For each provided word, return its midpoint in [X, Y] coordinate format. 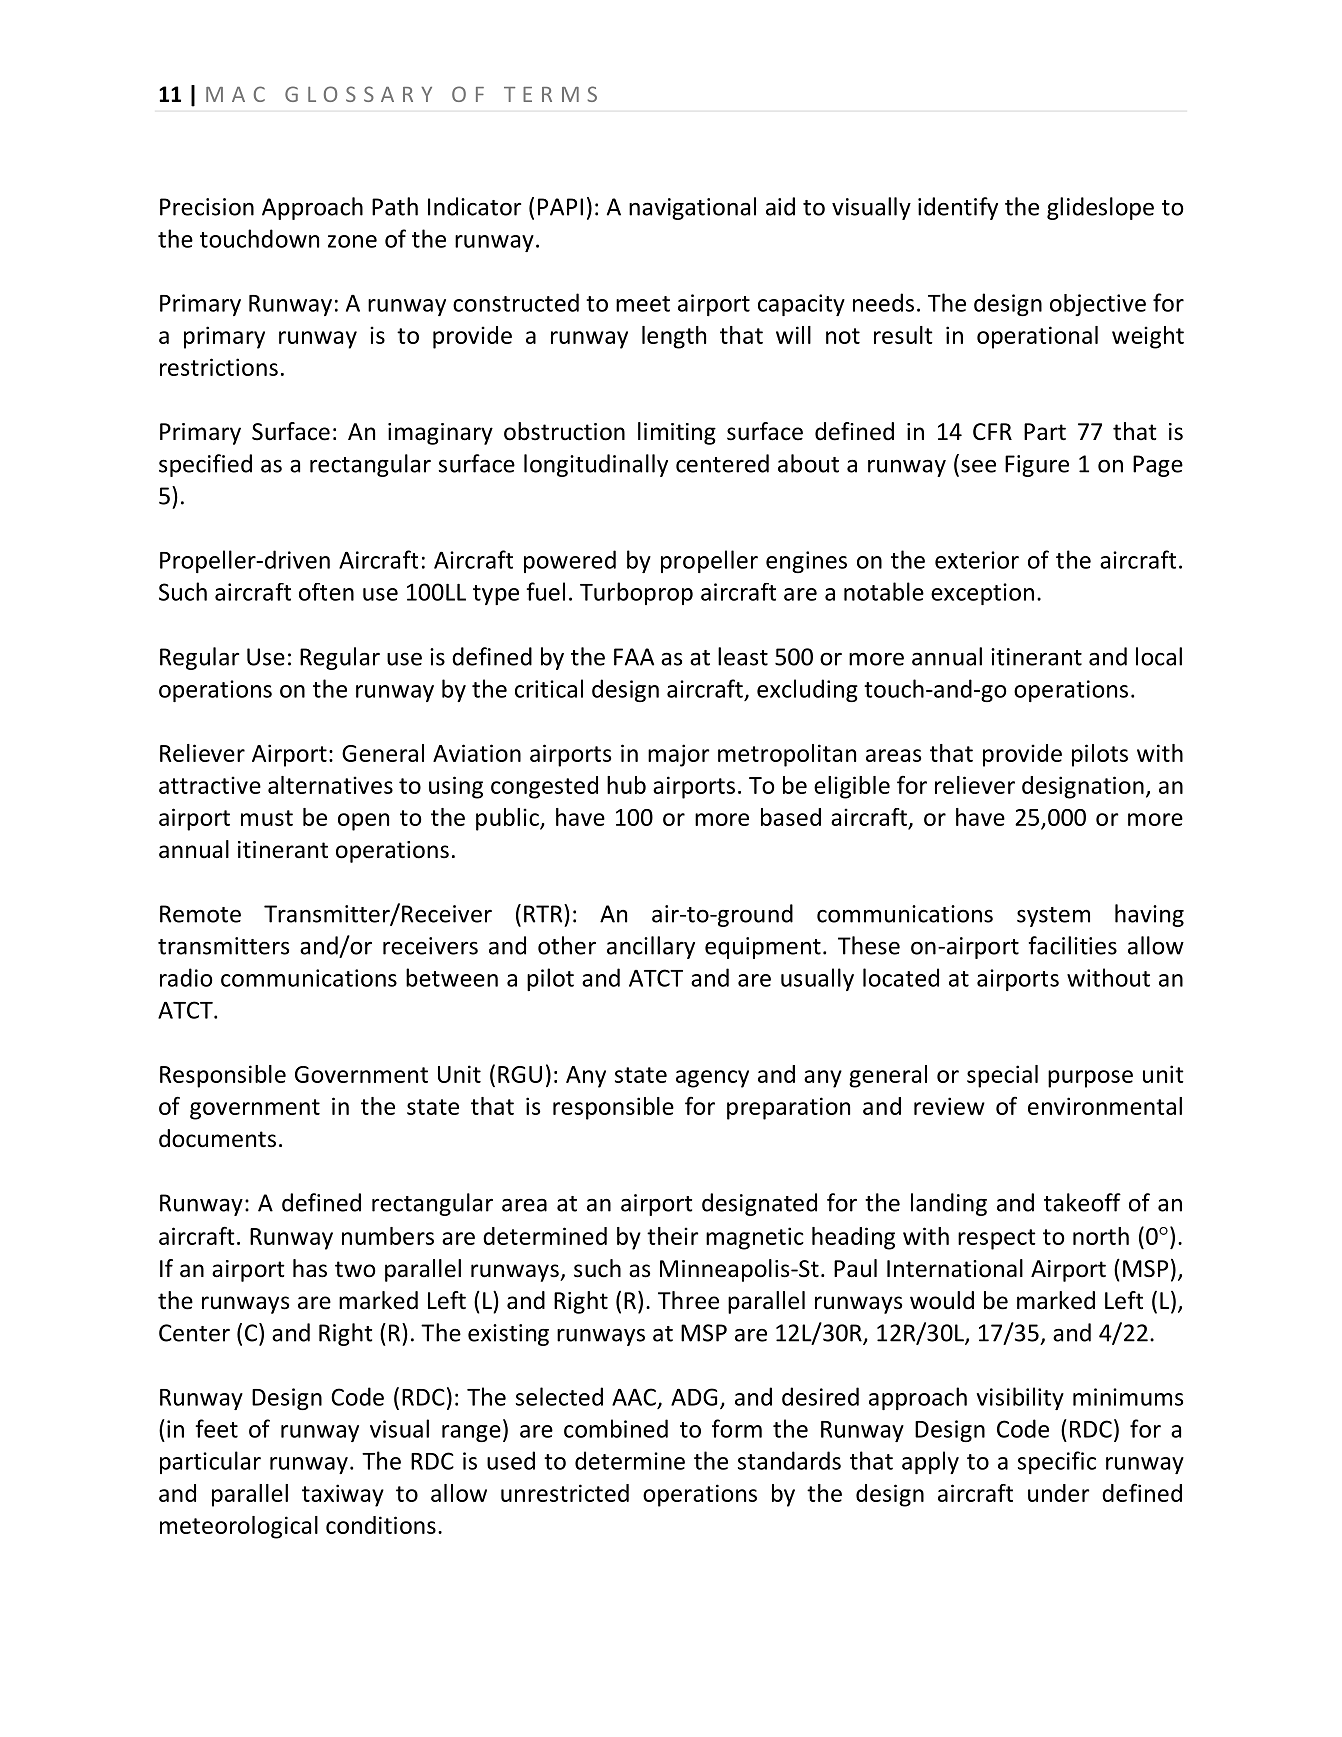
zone [352, 241]
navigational [692, 208]
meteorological [239, 1527]
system [1053, 917]
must [267, 818]
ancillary [651, 947]
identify [958, 208]
